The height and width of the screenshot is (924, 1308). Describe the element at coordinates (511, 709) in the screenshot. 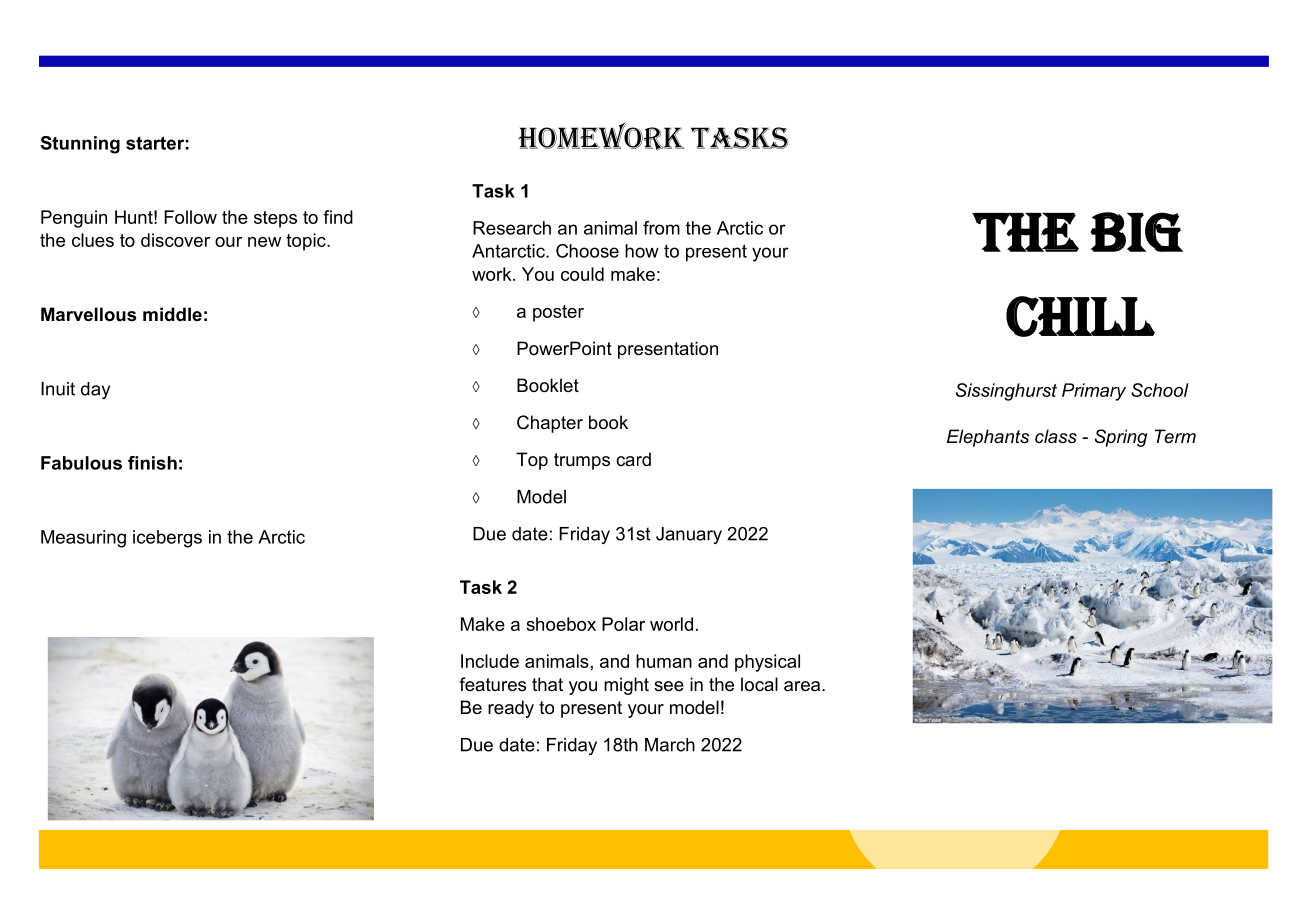

I see `ready` at that location.
